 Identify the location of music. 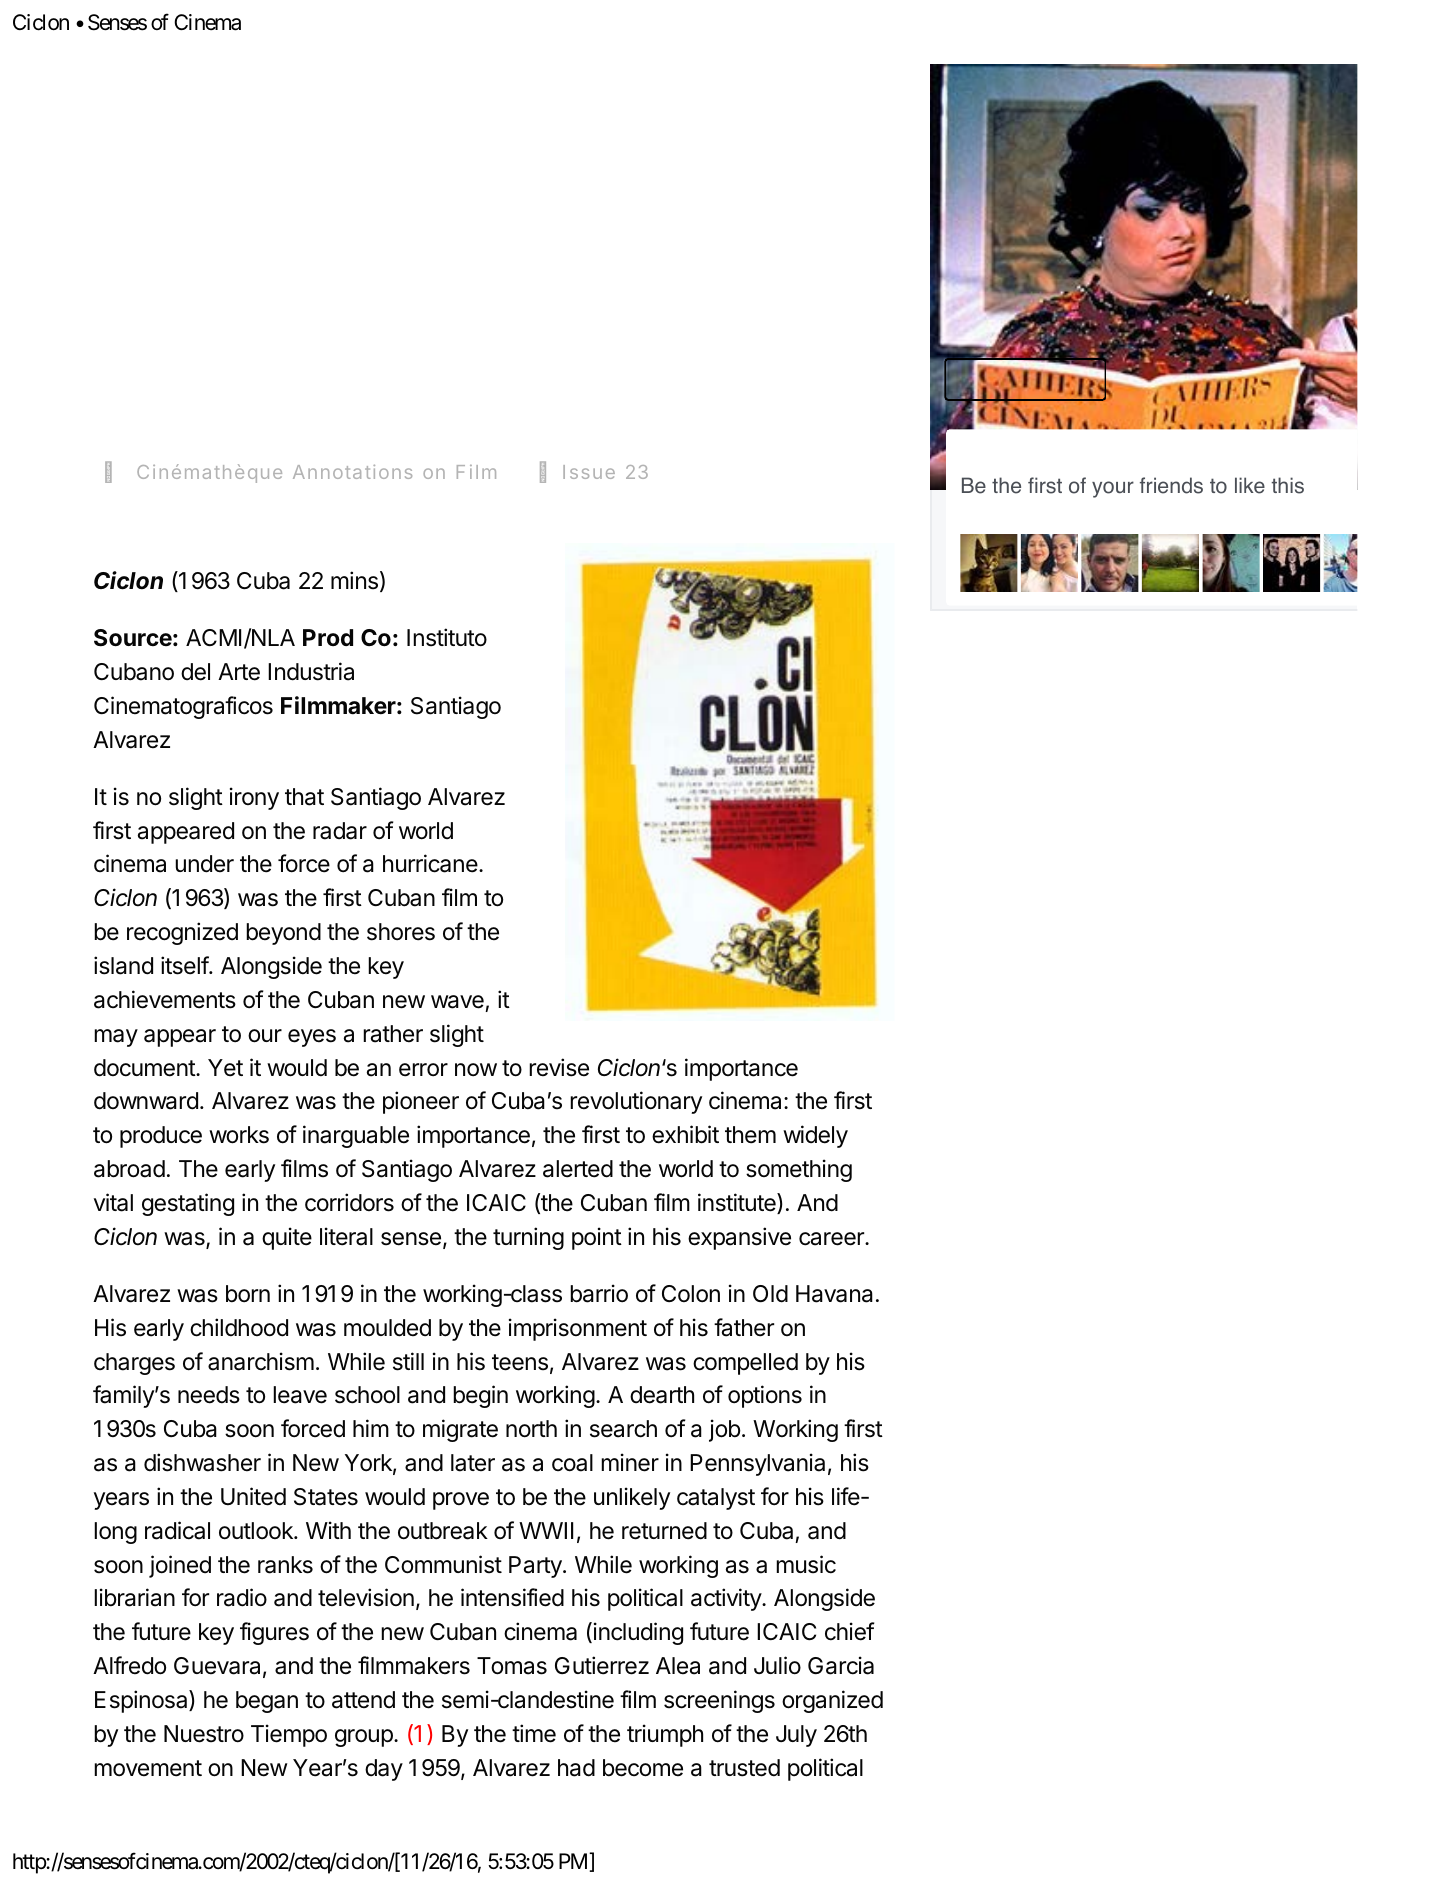
(806, 1564).
